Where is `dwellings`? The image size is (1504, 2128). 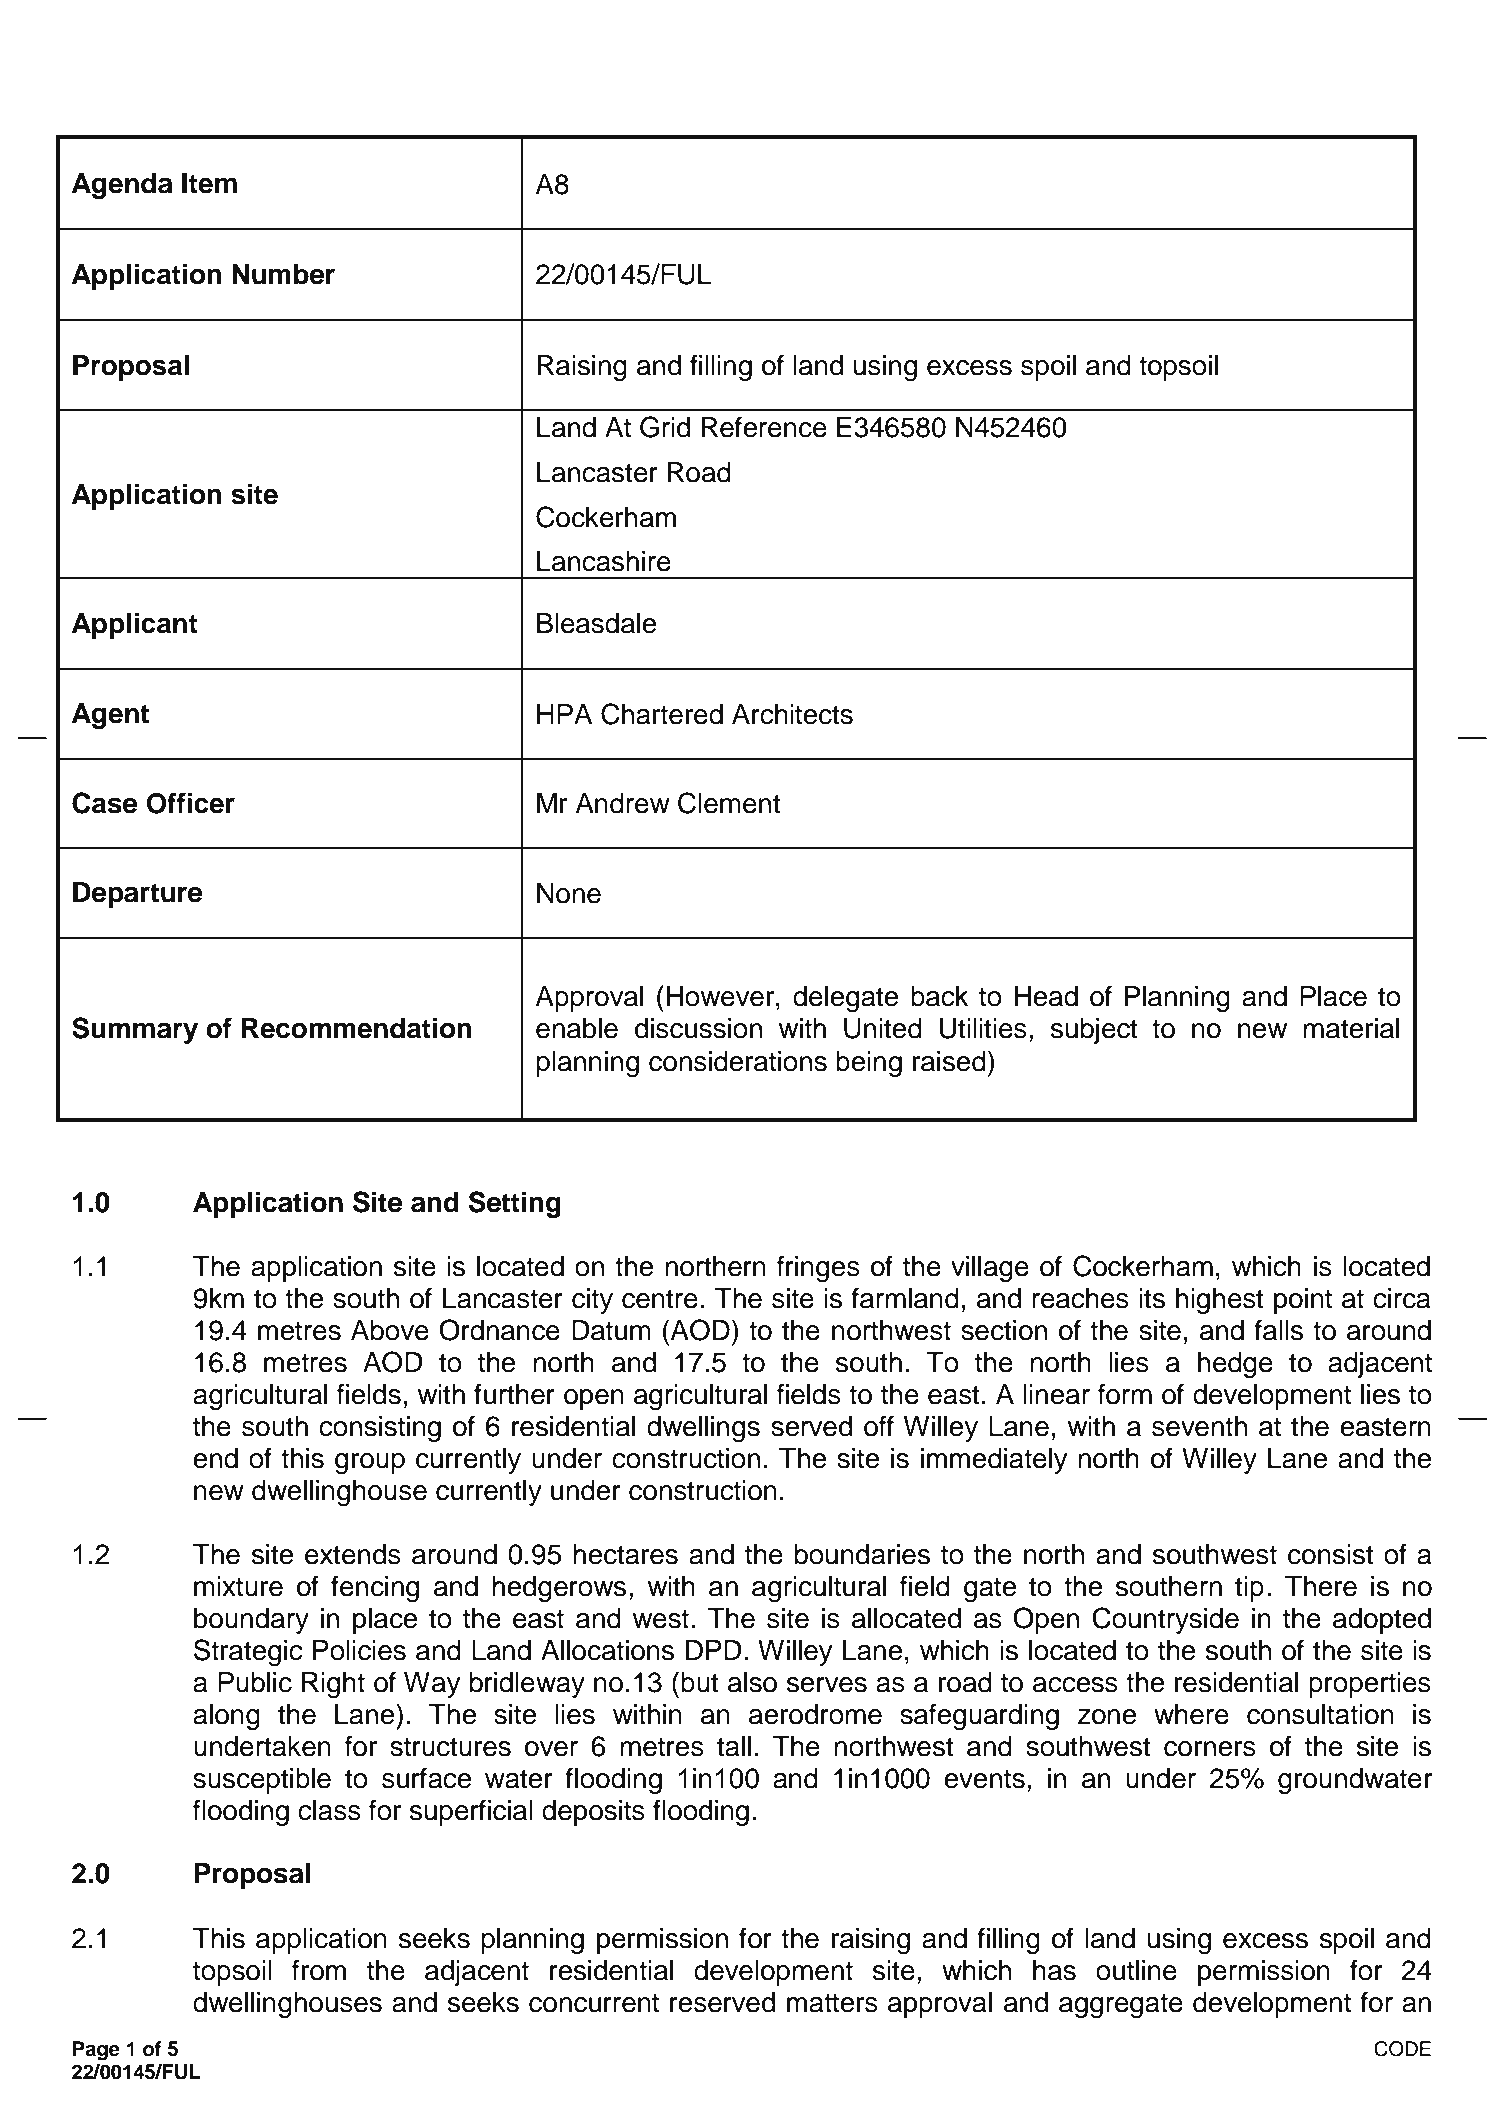 dwellings is located at coordinates (703, 1429).
